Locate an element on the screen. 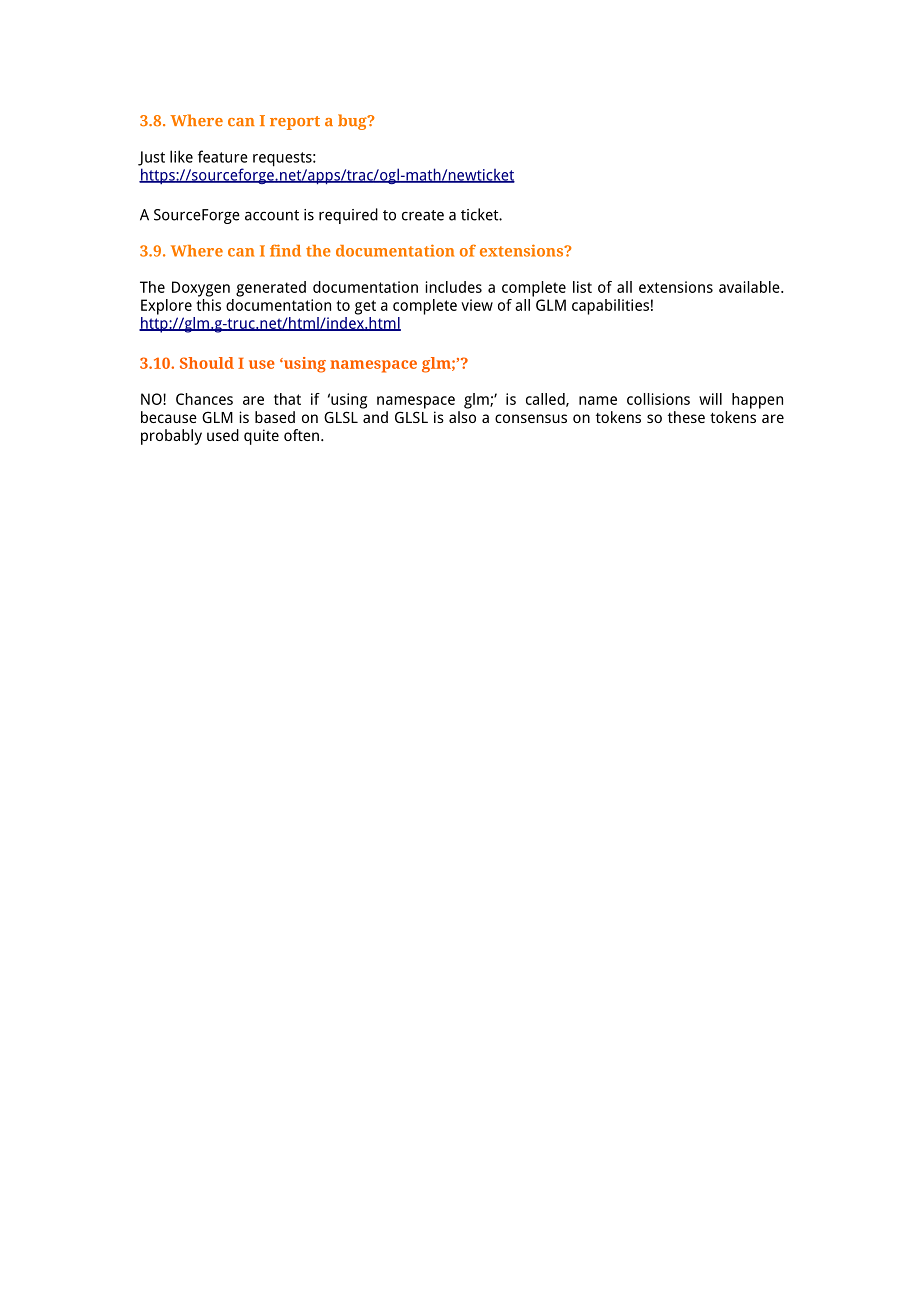 The width and height of the screenshot is (924, 1308). create is located at coordinates (423, 215).
